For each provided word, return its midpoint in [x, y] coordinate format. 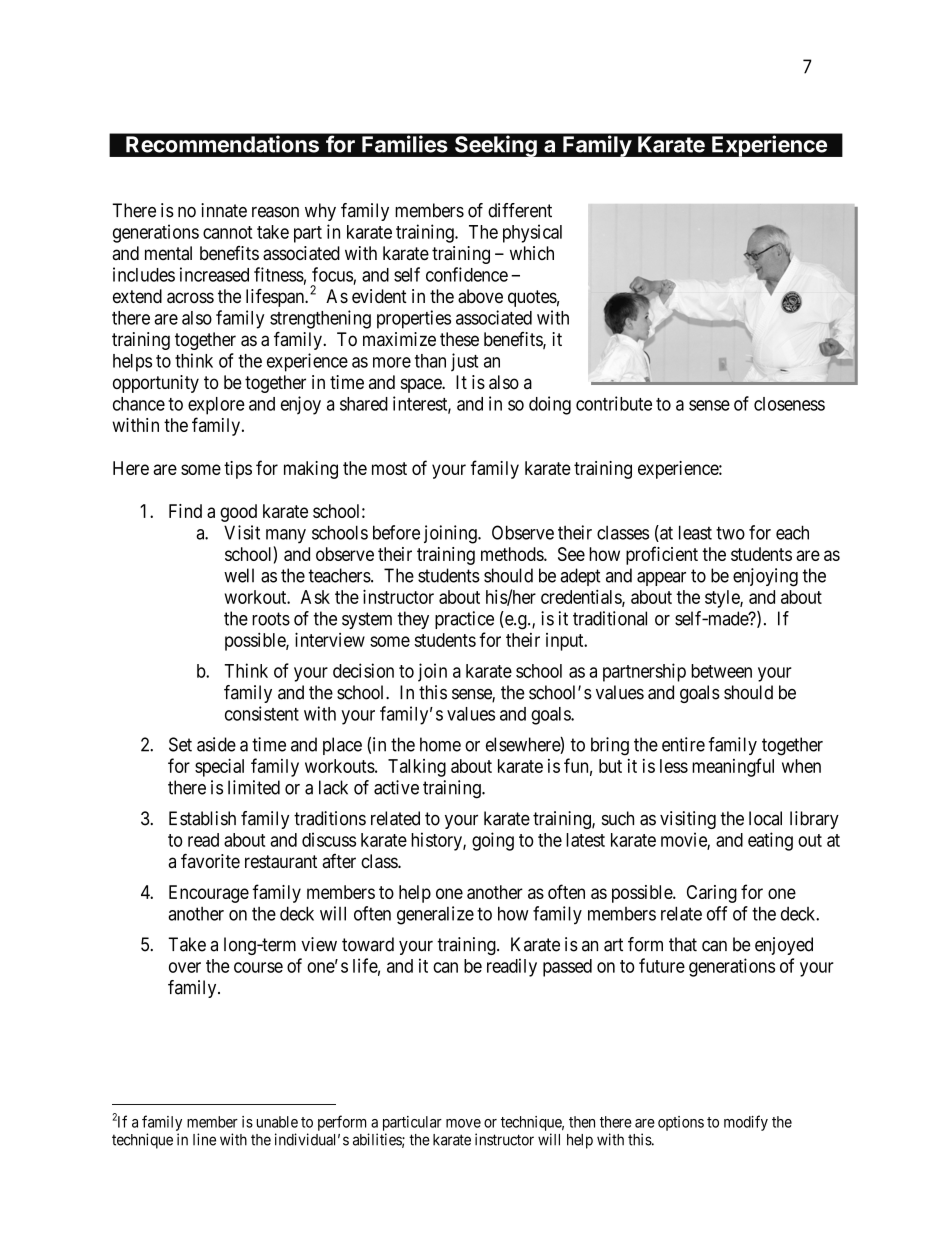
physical [532, 233]
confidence [467, 274]
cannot [227, 232]
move [463, 1123]
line [204, 1139]
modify [746, 1123]
